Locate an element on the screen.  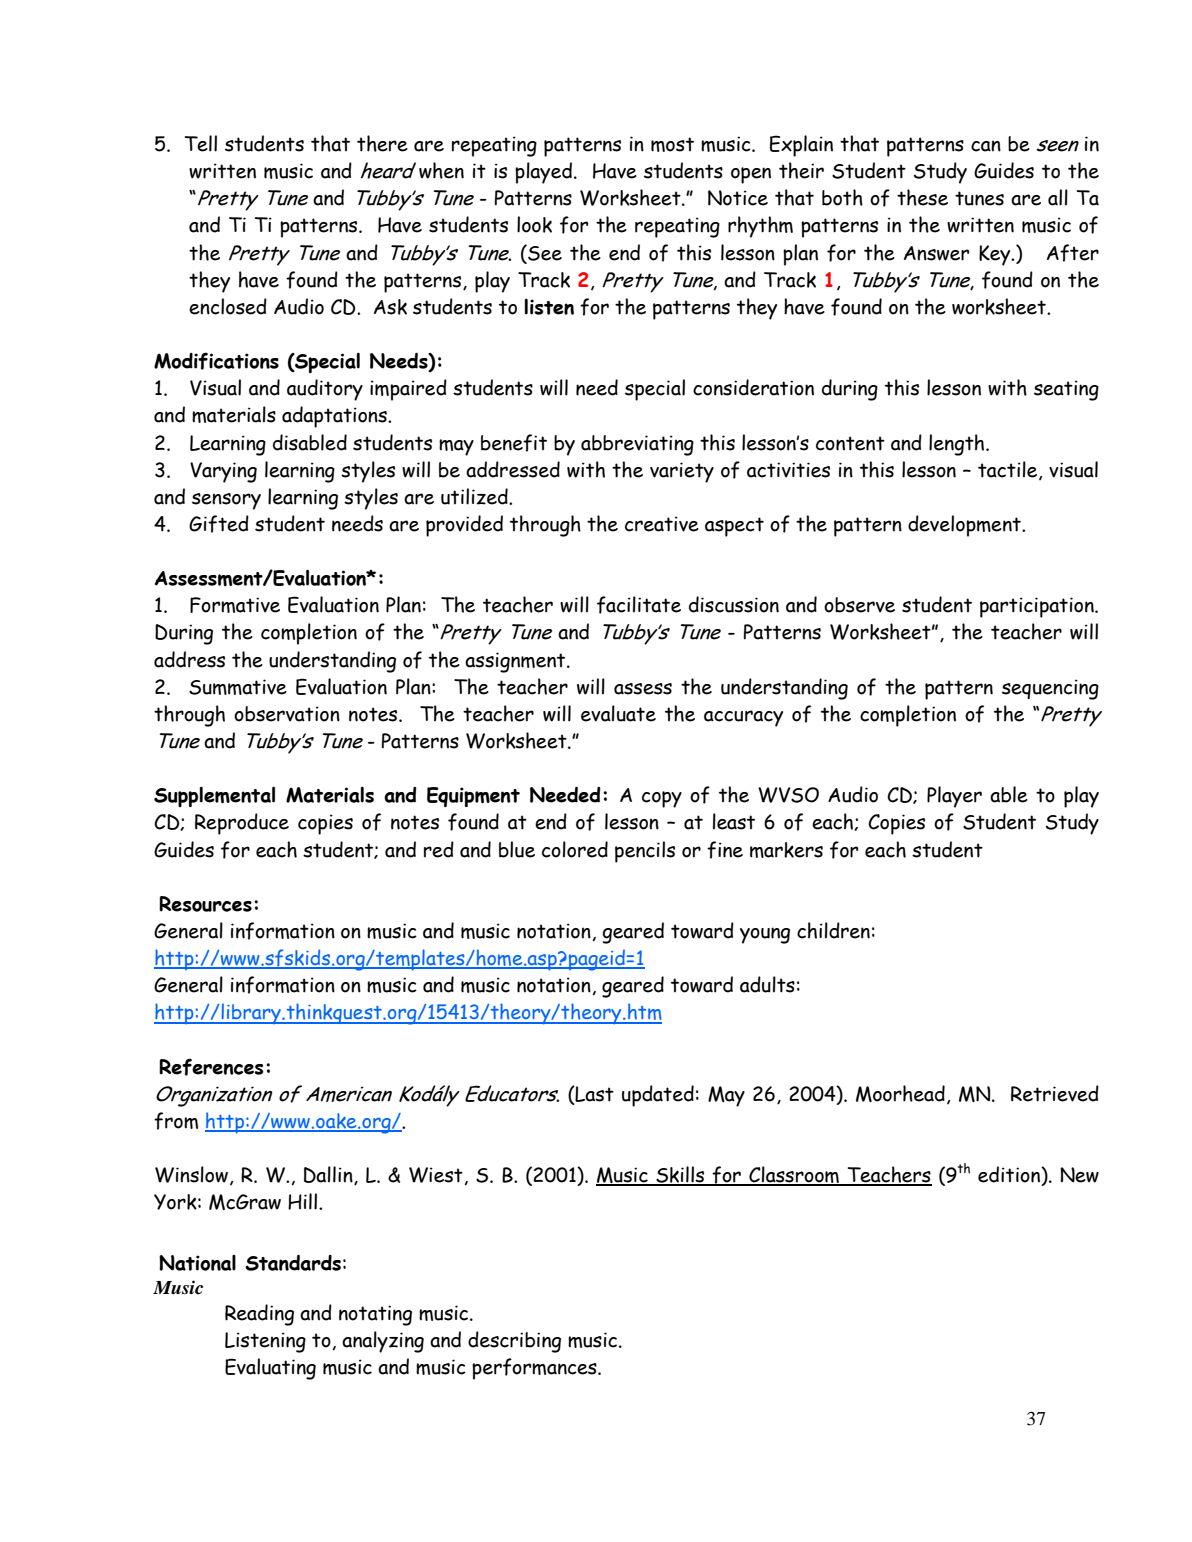
Moorhead is located at coordinates (900, 1093).
